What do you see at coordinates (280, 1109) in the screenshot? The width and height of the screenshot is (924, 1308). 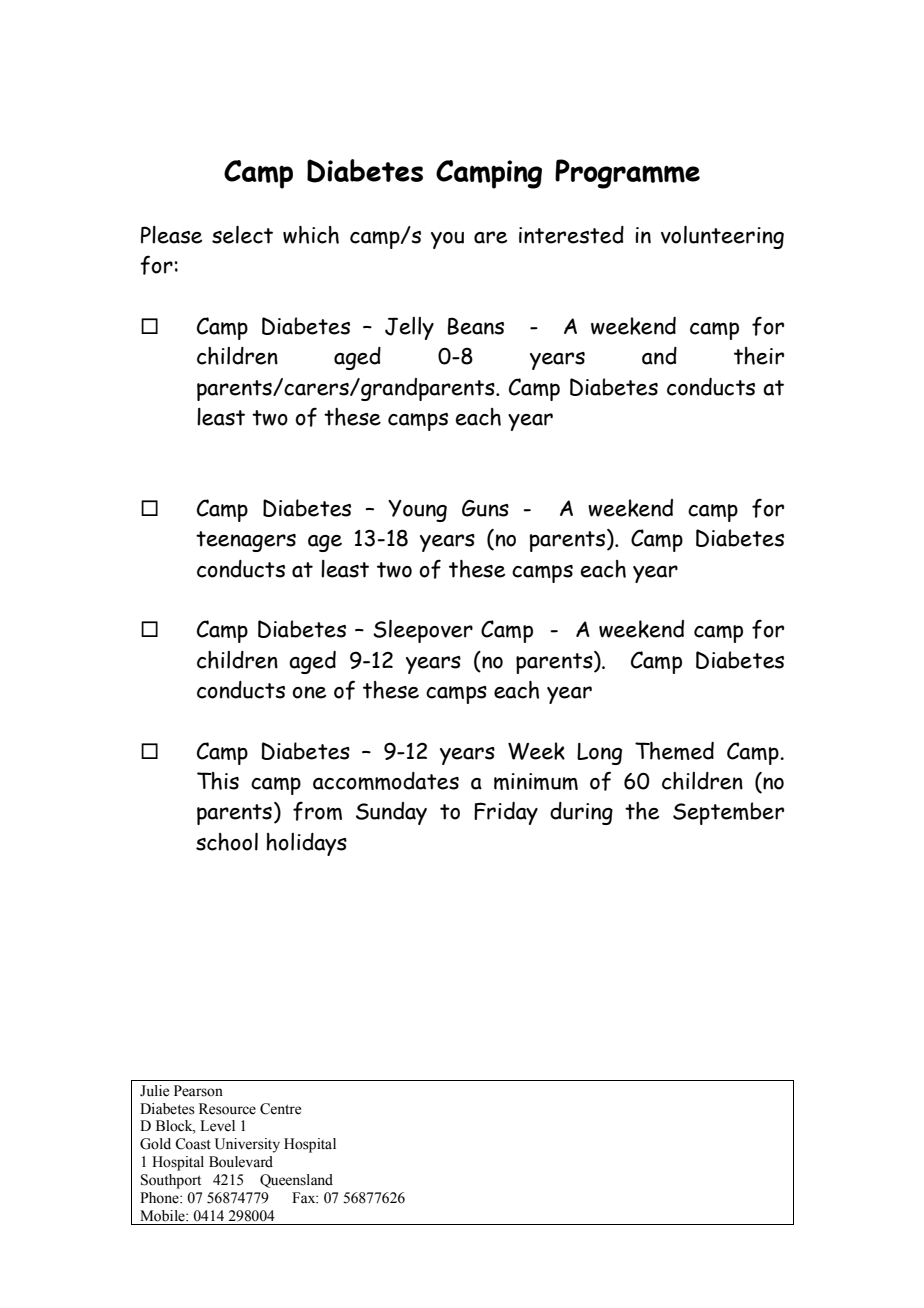 I see `Centre` at bounding box center [280, 1109].
